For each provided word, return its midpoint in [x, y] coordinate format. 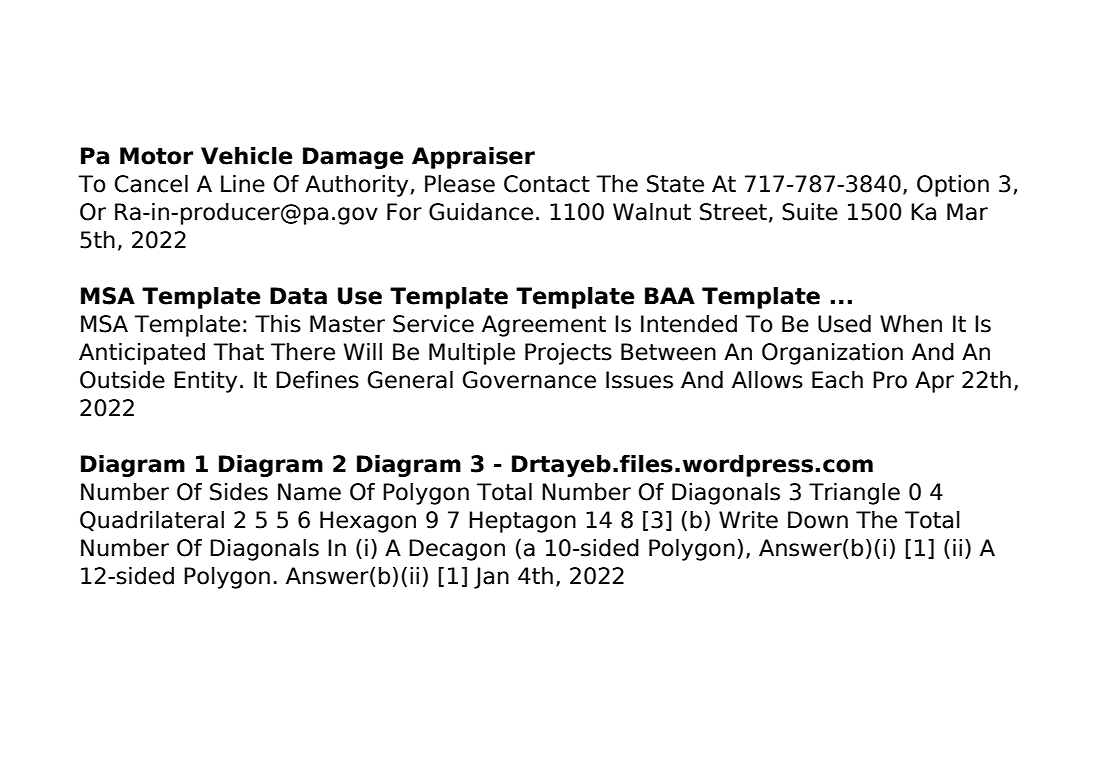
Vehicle [247, 156]
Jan [491, 578]
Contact [547, 184]
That [239, 352]
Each [837, 380]
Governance [529, 380]
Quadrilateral [152, 521]
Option [953, 186]
